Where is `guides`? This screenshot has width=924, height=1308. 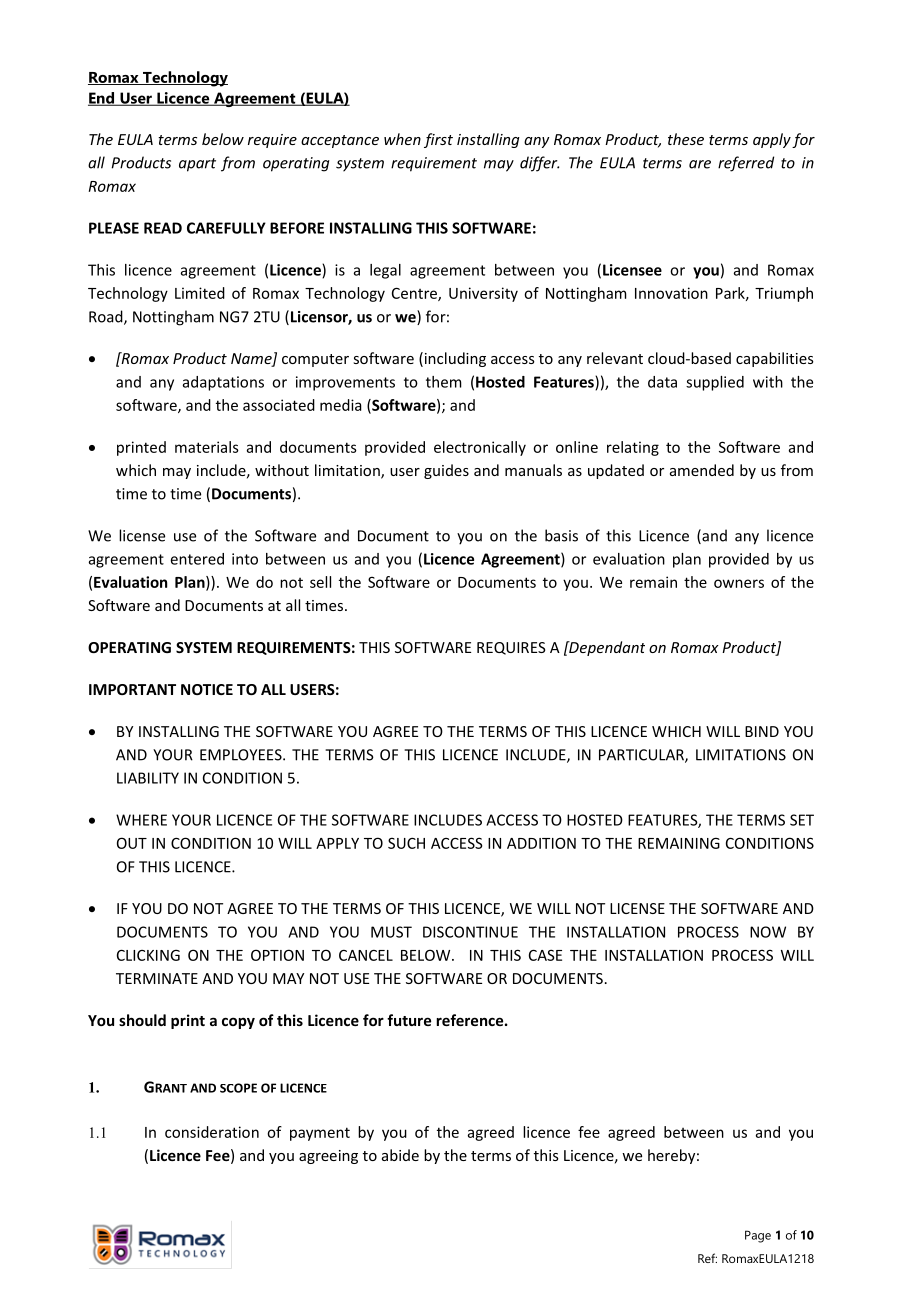 guides is located at coordinates (446, 471).
